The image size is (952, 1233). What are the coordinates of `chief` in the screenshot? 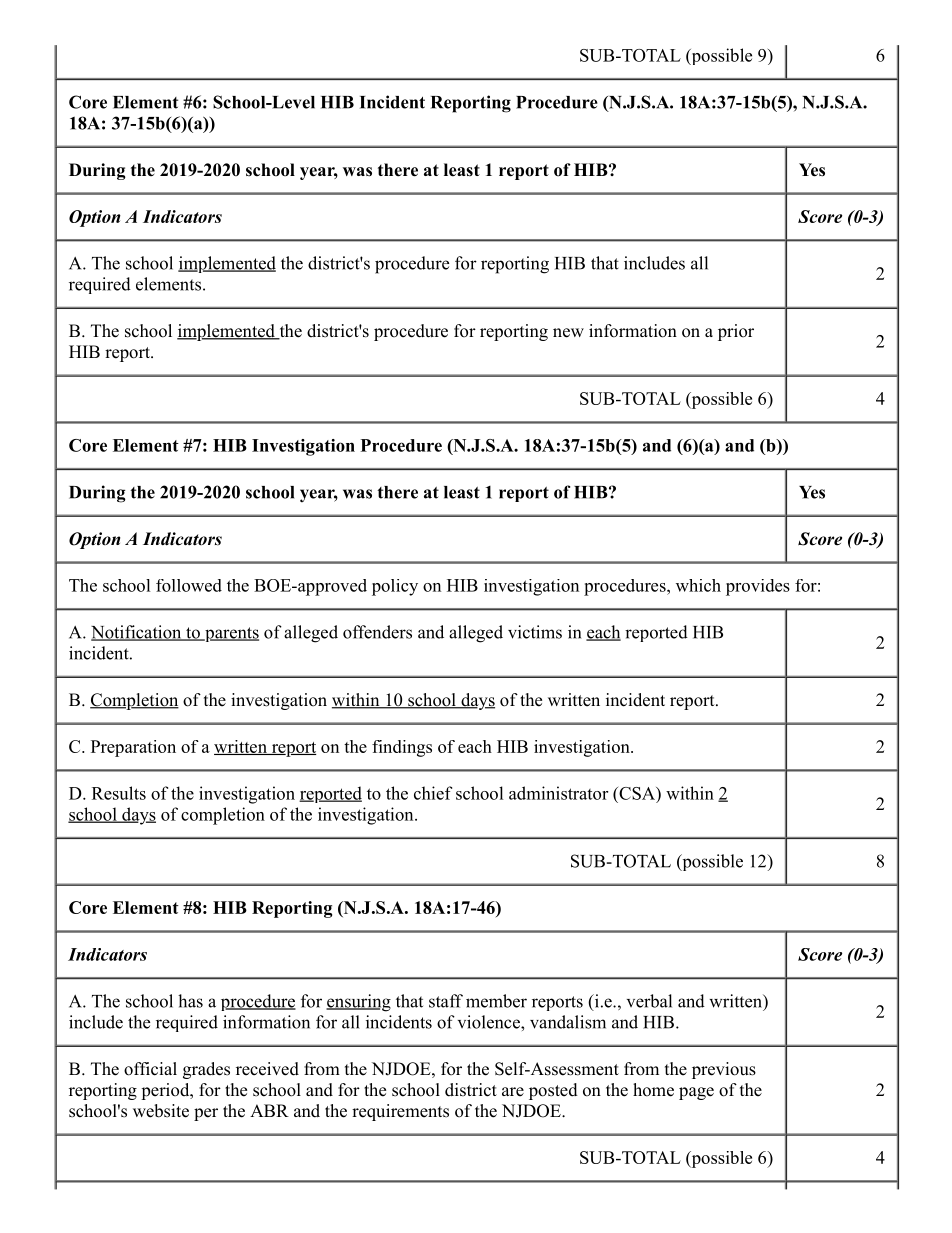 It's located at (433, 793).
